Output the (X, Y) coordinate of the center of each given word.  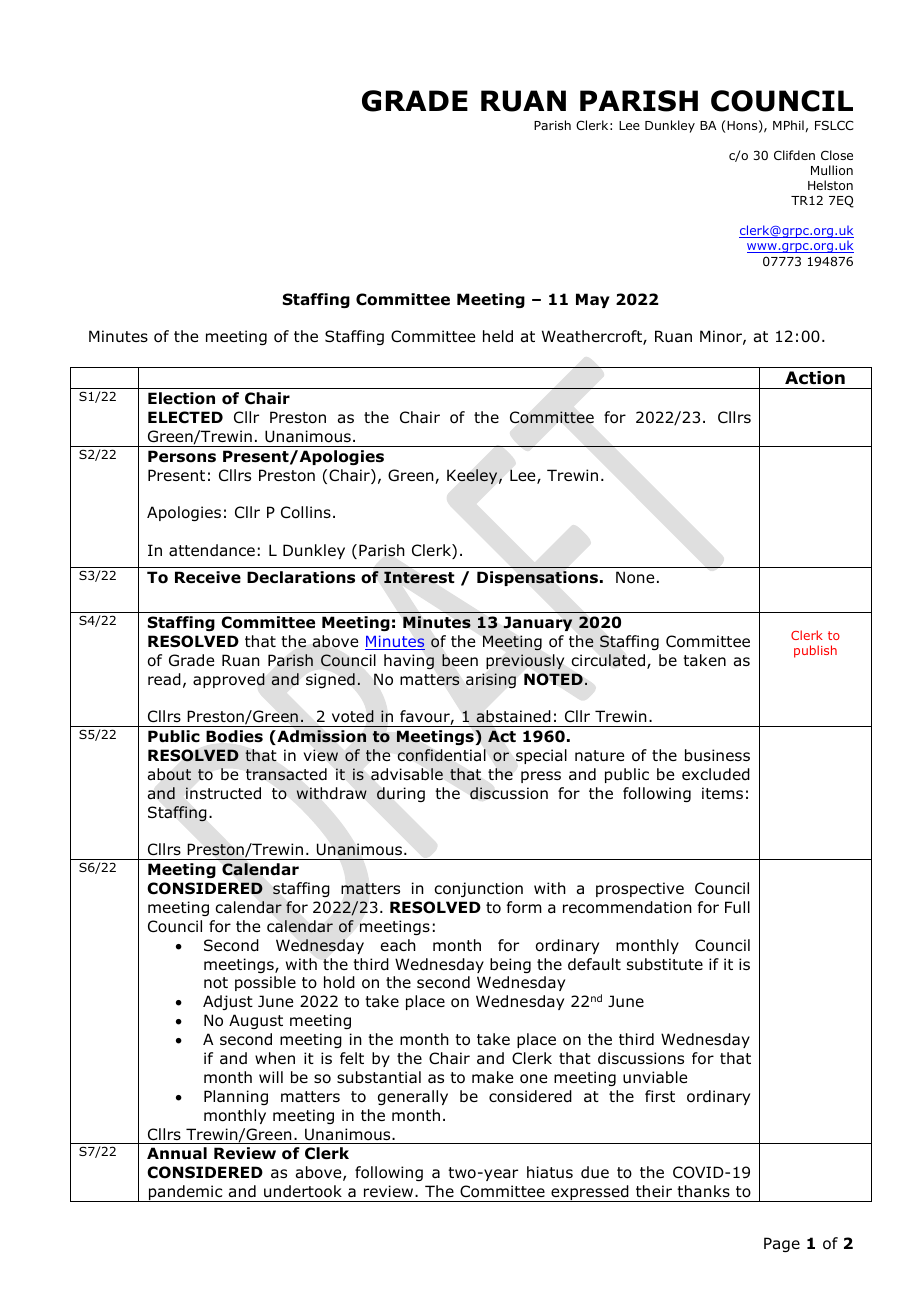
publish (815, 651)
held (498, 336)
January (538, 623)
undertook (303, 1191)
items (722, 793)
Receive (208, 577)
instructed (223, 793)
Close (837, 155)
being (510, 965)
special (541, 756)
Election (181, 398)
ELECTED (185, 417)
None (635, 577)
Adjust (228, 1002)
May (593, 300)
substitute (665, 964)
